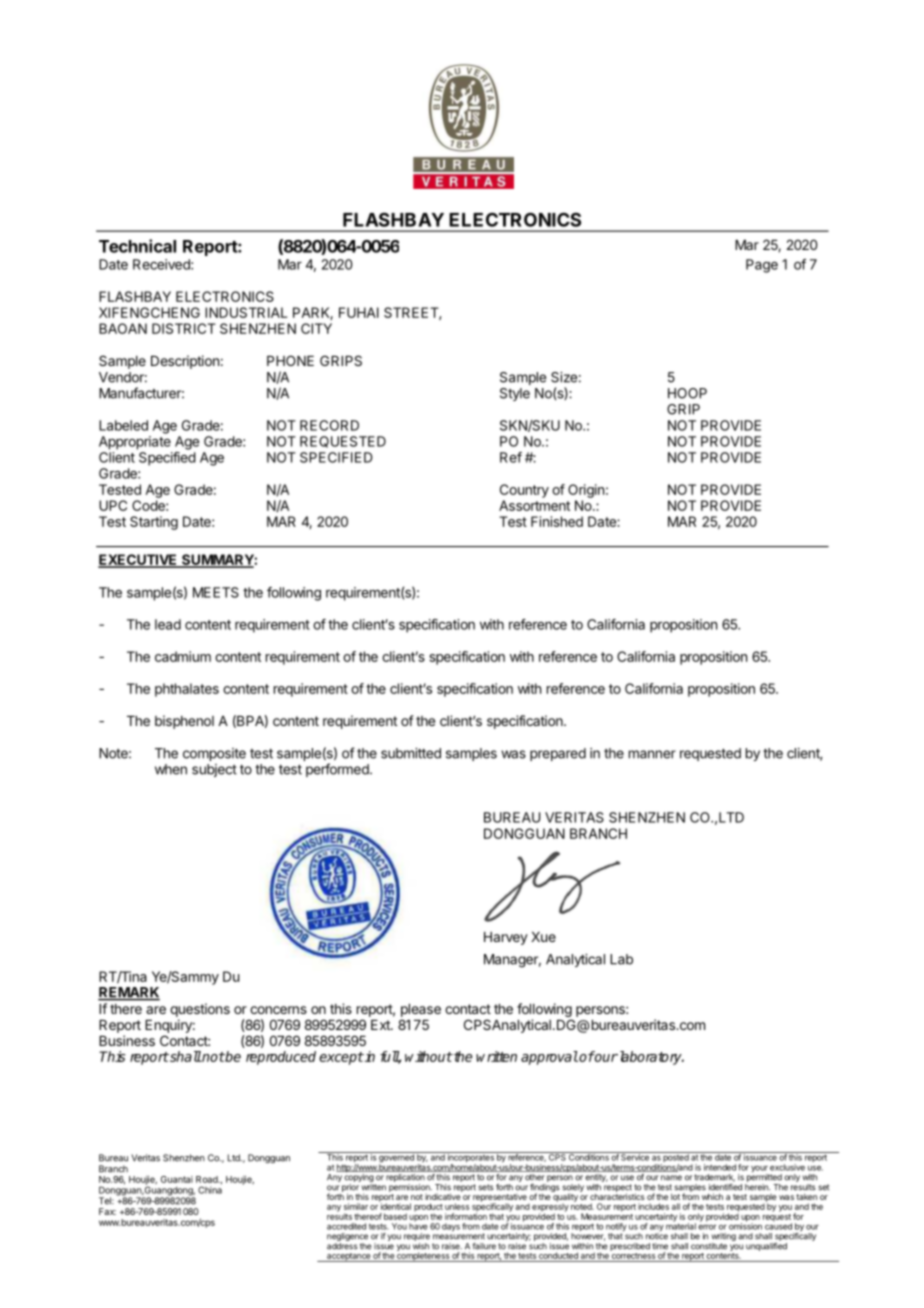 The height and width of the screenshot is (1308, 924). Describe the element at coordinates (137, 246) in the screenshot. I see `Technical` at that location.
